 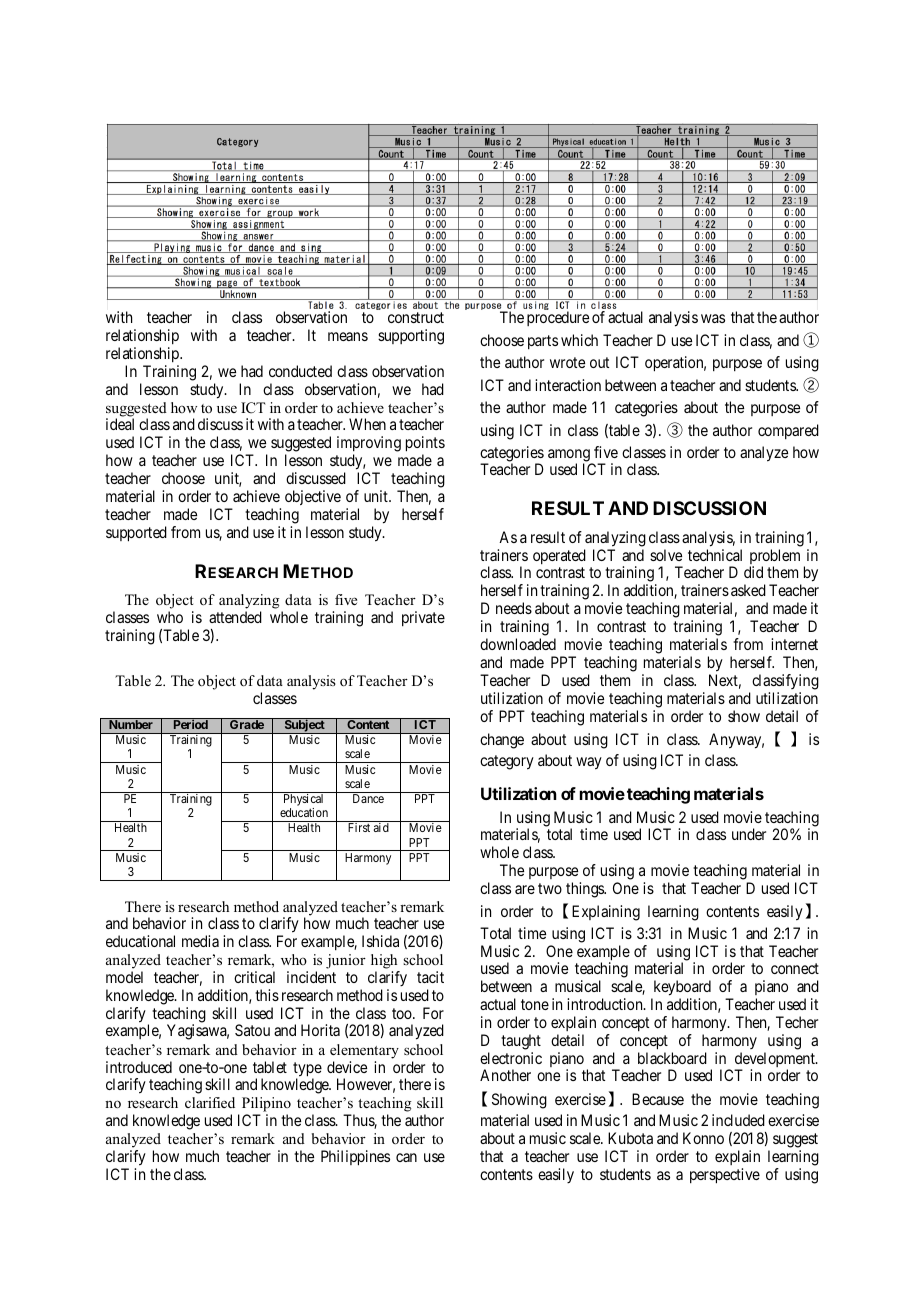 I want to click on aid, so click(x=381, y=827).
